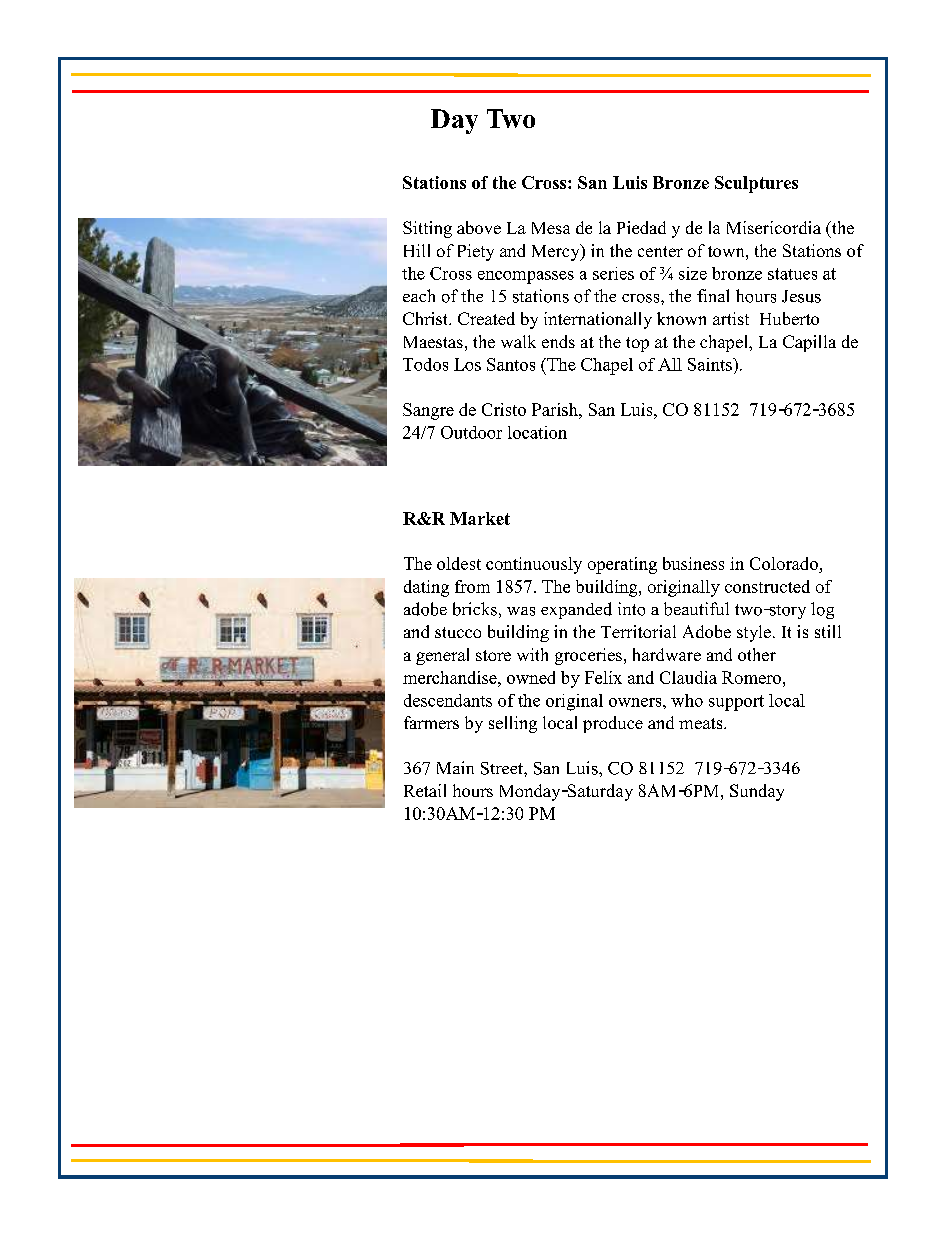 The height and width of the document is (1233, 952). Describe the element at coordinates (479, 227) in the document. I see `above` at that location.
